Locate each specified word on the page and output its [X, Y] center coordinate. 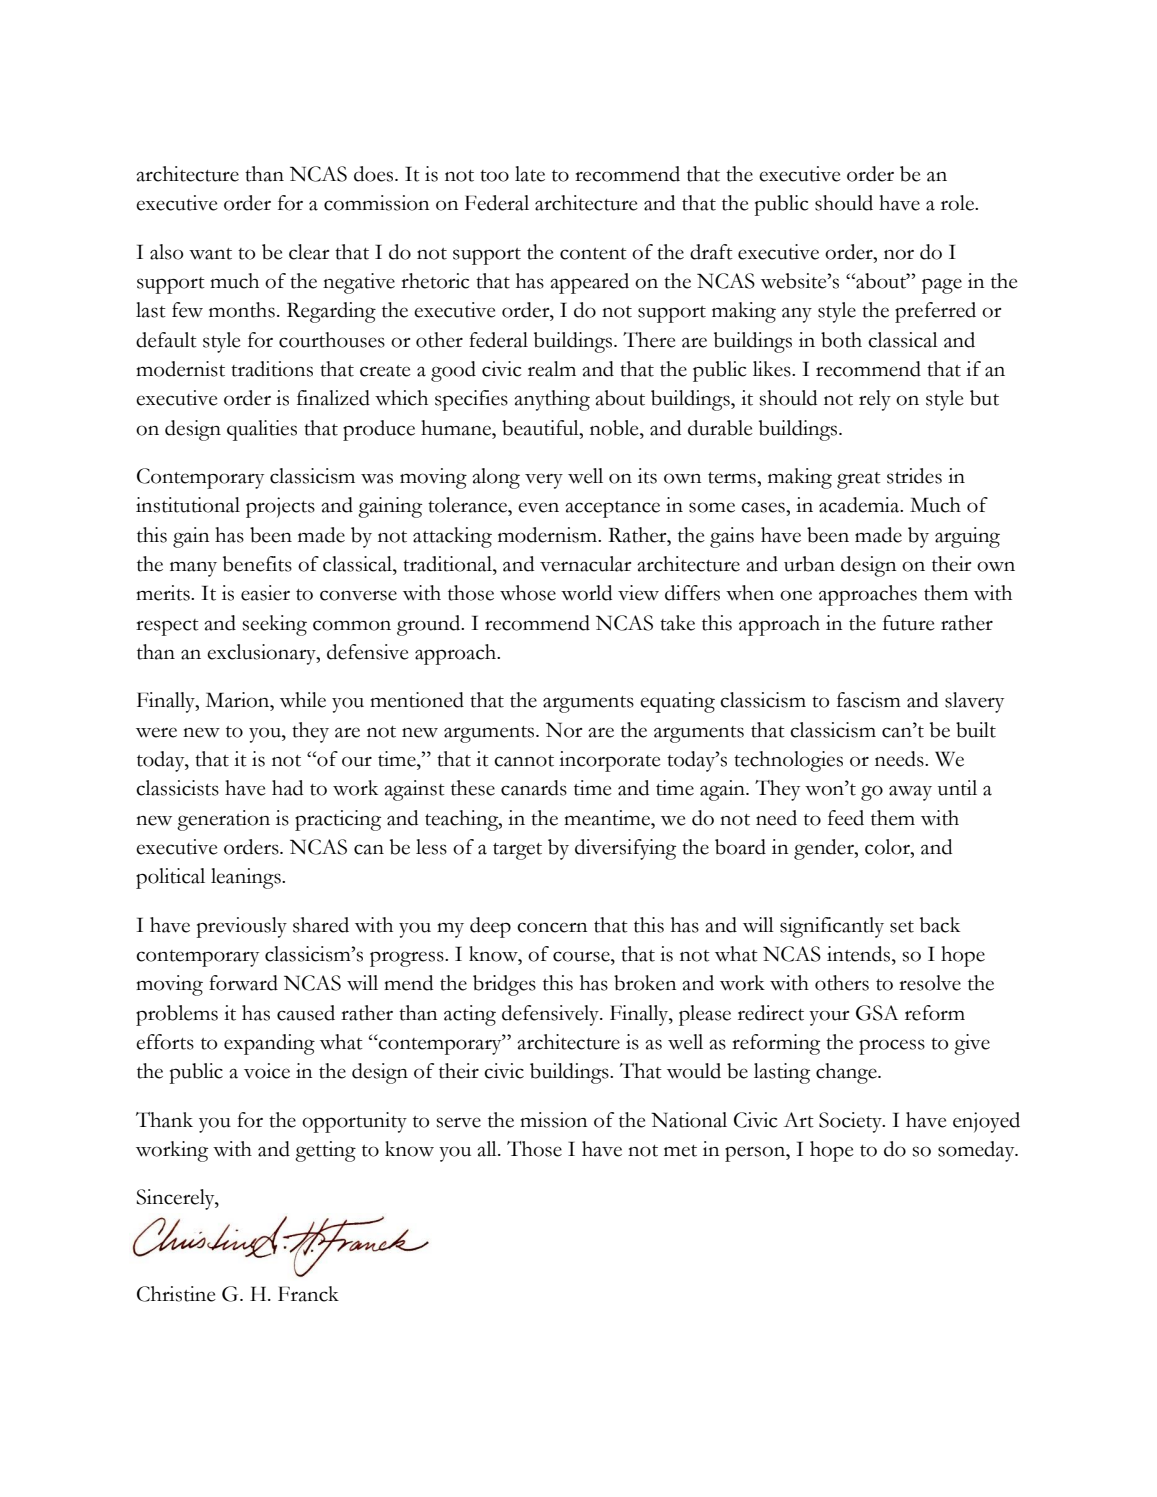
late [530, 174]
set [902, 927]
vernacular [585, 564]
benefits [257, 564]
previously [242, 927]
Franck [308, 1294]
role [958, 203]
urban [809, 564]
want [210, 254]
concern [552, 927]
